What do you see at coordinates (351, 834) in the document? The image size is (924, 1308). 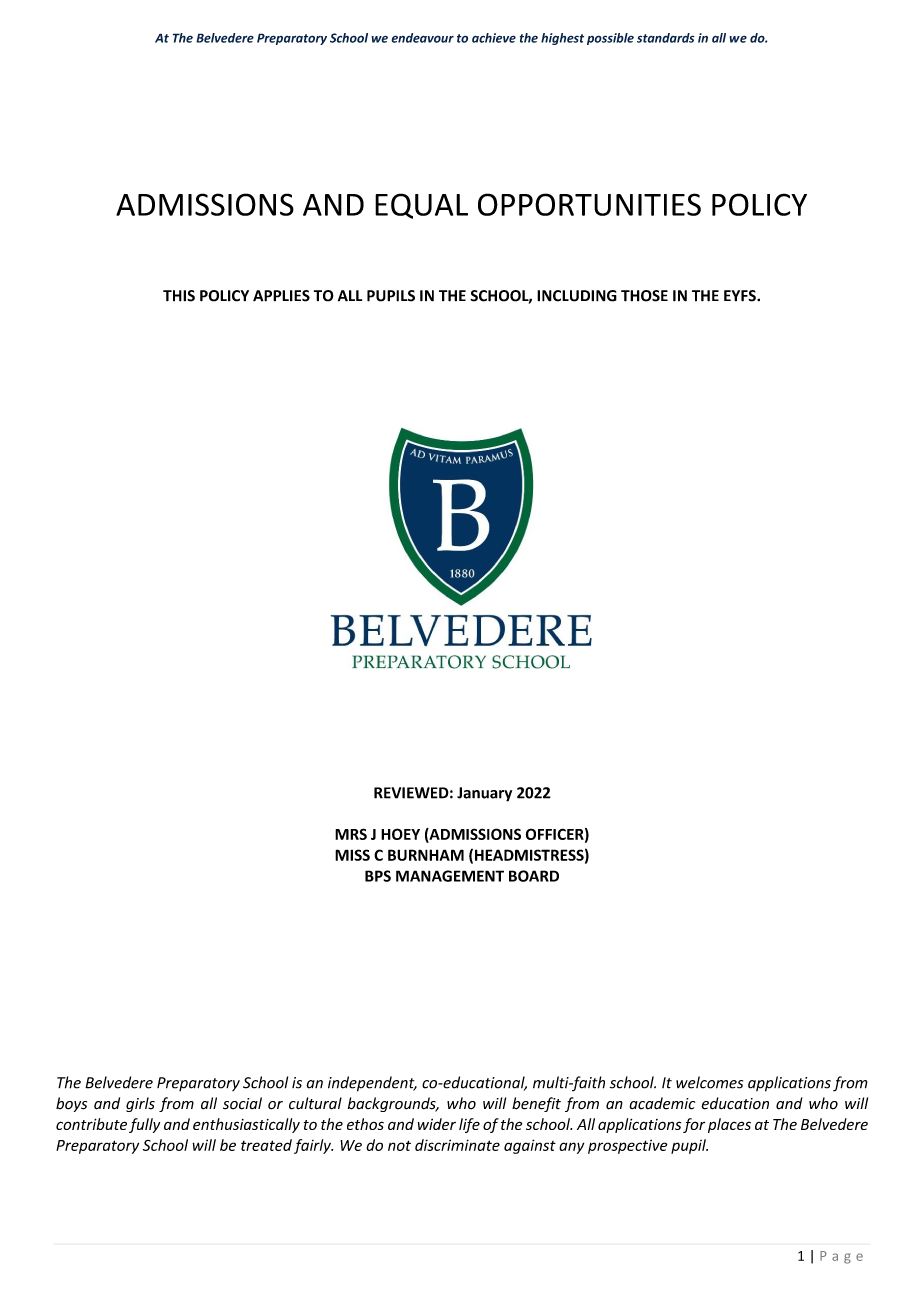 I see `MRS` at bounding box center [351, 834].
